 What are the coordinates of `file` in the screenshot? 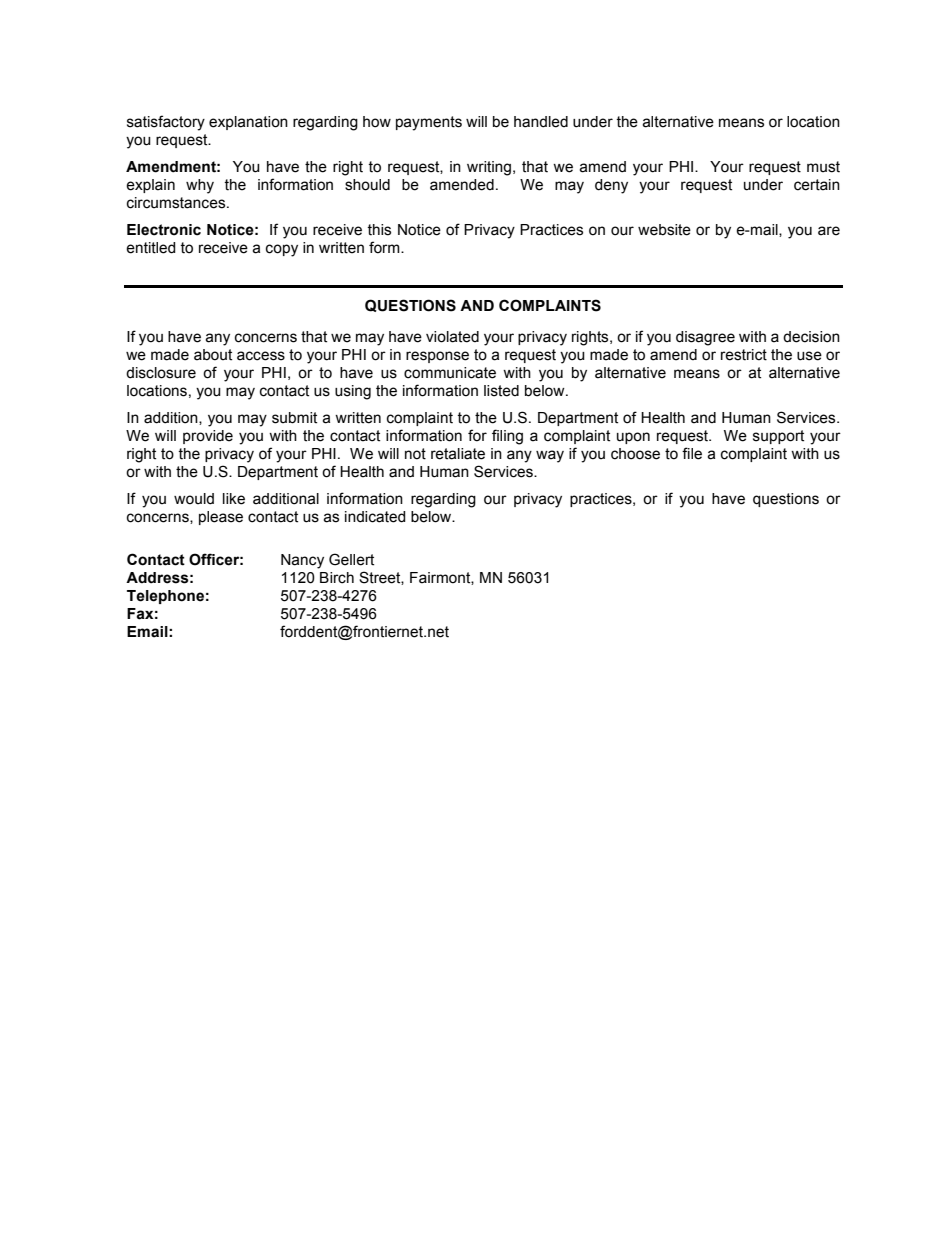 It's located at (692, 453).
